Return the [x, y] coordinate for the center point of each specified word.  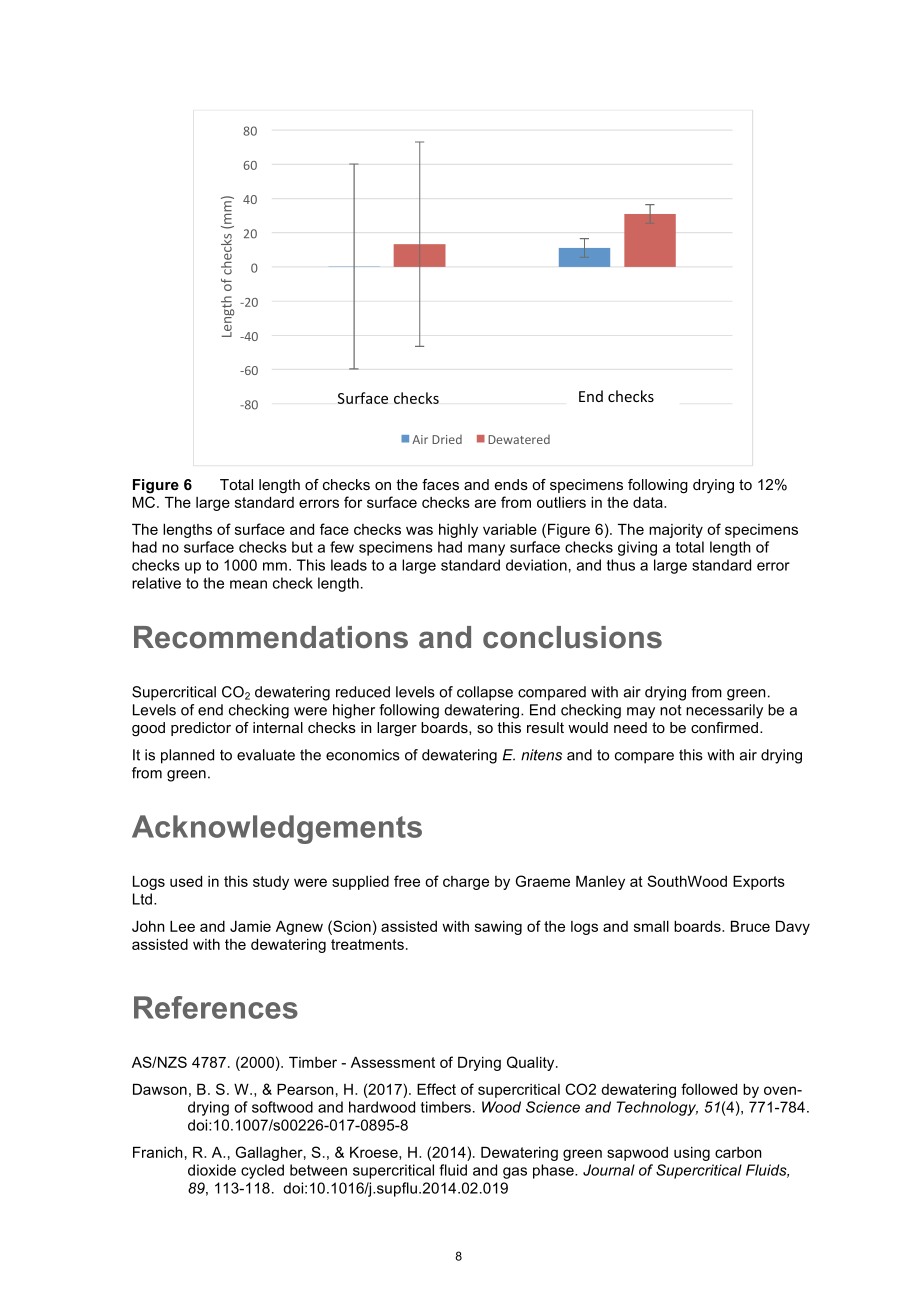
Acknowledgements [277, 829]
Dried [447, 439]
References [216, 1007]
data [649, 502]
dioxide [212, 1170]
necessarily [724, 711]
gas [515, 1173]
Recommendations [271, 637]
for [353, 502]
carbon [738, 1152]
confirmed [726, 727]
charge [466, 883]
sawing [498, 927]
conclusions [572, 637]
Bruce [750, 926]
